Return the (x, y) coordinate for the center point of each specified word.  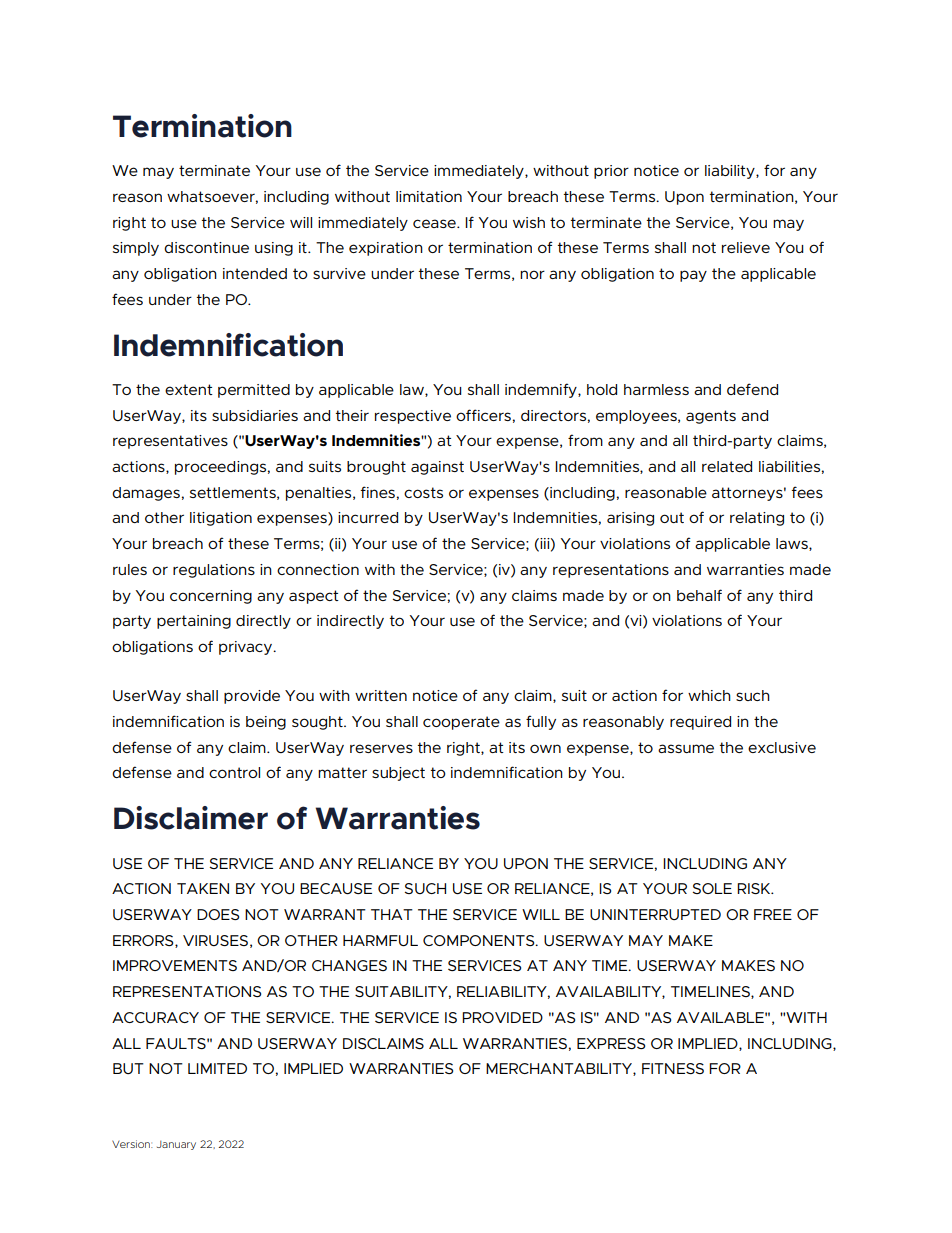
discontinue (206, 247)
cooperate (461, 723)
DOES (218, 914)
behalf (699, 595)
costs (423, 492)
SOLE (712, 888)
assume (686, 748)
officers (483, 415)
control (234, 772)
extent (189, 389)
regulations (214, 571)
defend (752, 389)
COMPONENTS (480, 940)
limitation (429, 196)
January (176, 1145)
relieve (746, 247)
